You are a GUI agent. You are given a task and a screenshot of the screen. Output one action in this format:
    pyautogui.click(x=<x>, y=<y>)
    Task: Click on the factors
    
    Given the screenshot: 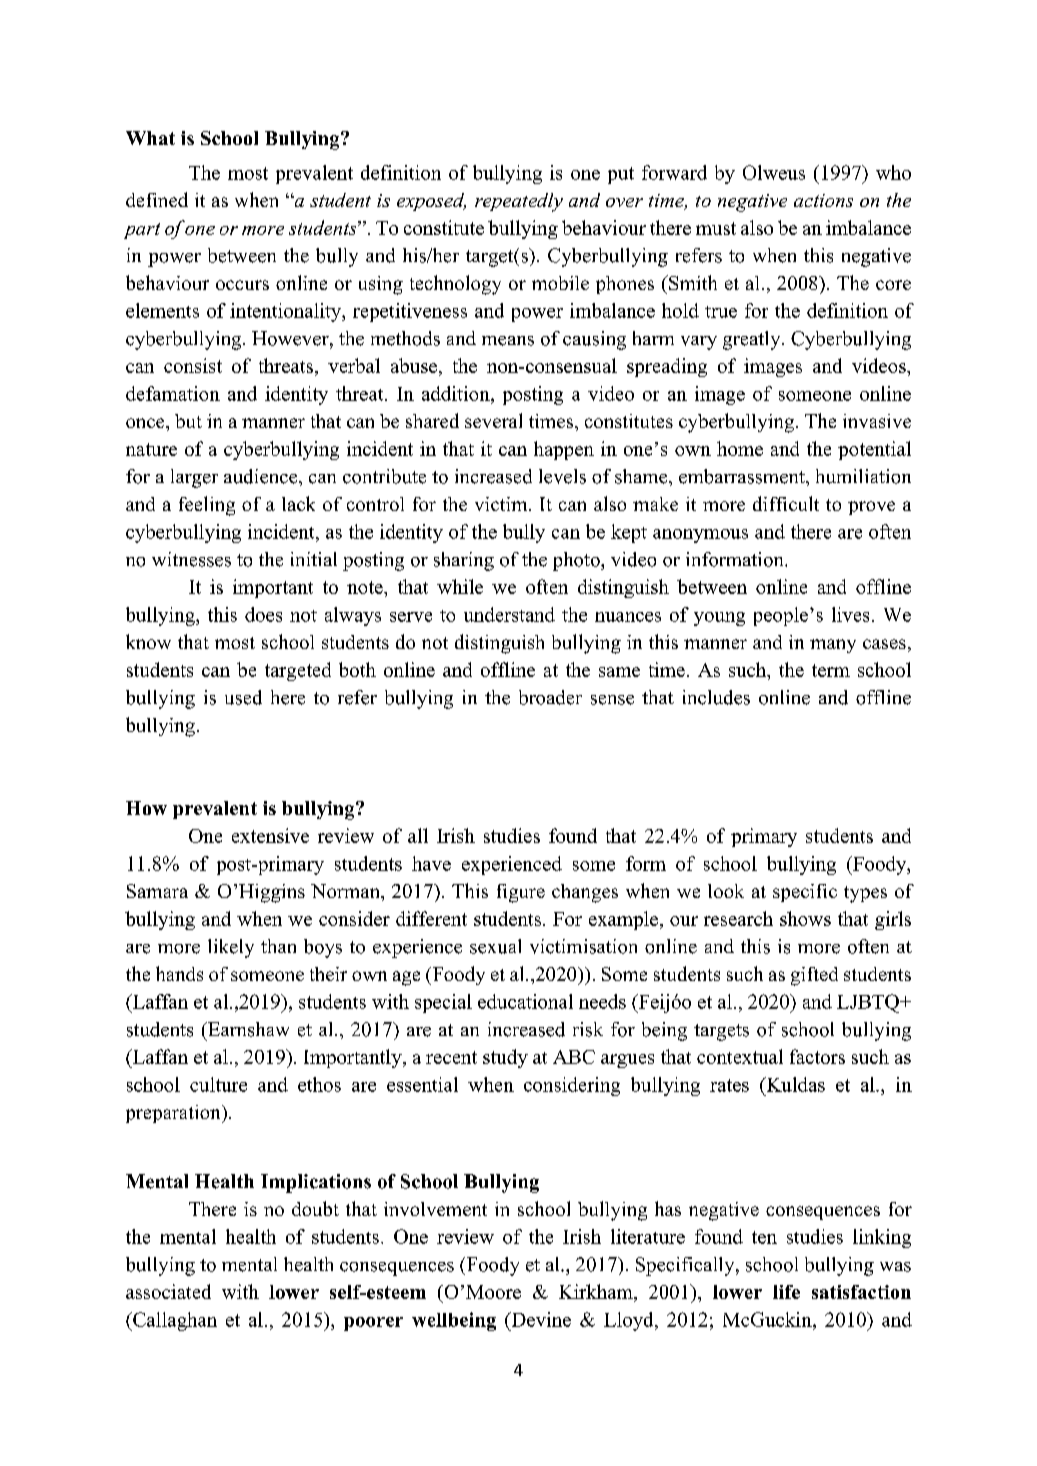 What is the action you would take?
    pyautogui.click(x=817, y=1056)
